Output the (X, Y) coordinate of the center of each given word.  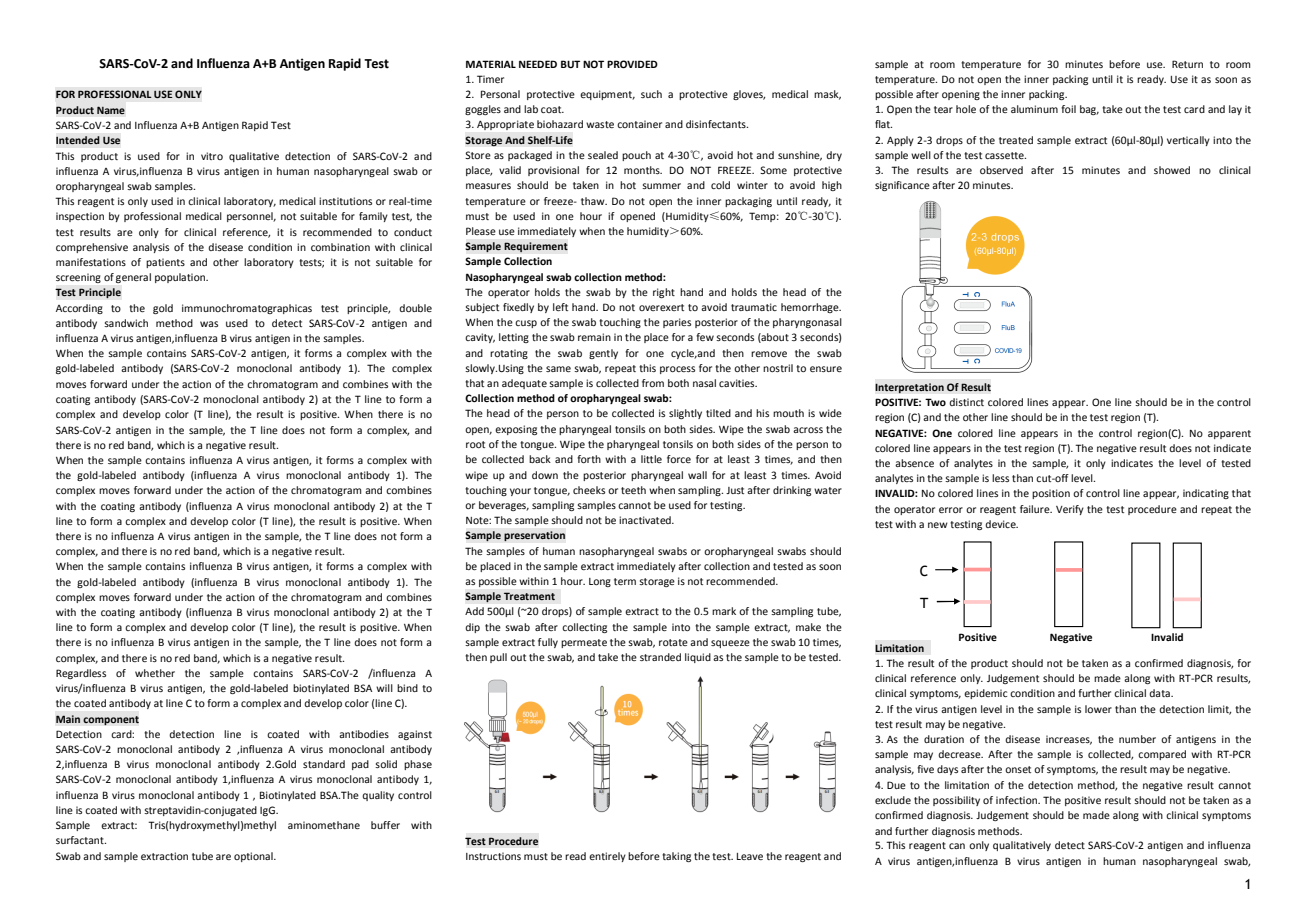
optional (254, 857)
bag (1089, 110)
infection (1017, 800)
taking (676, 857)
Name (111, 110)
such (651, 94)
